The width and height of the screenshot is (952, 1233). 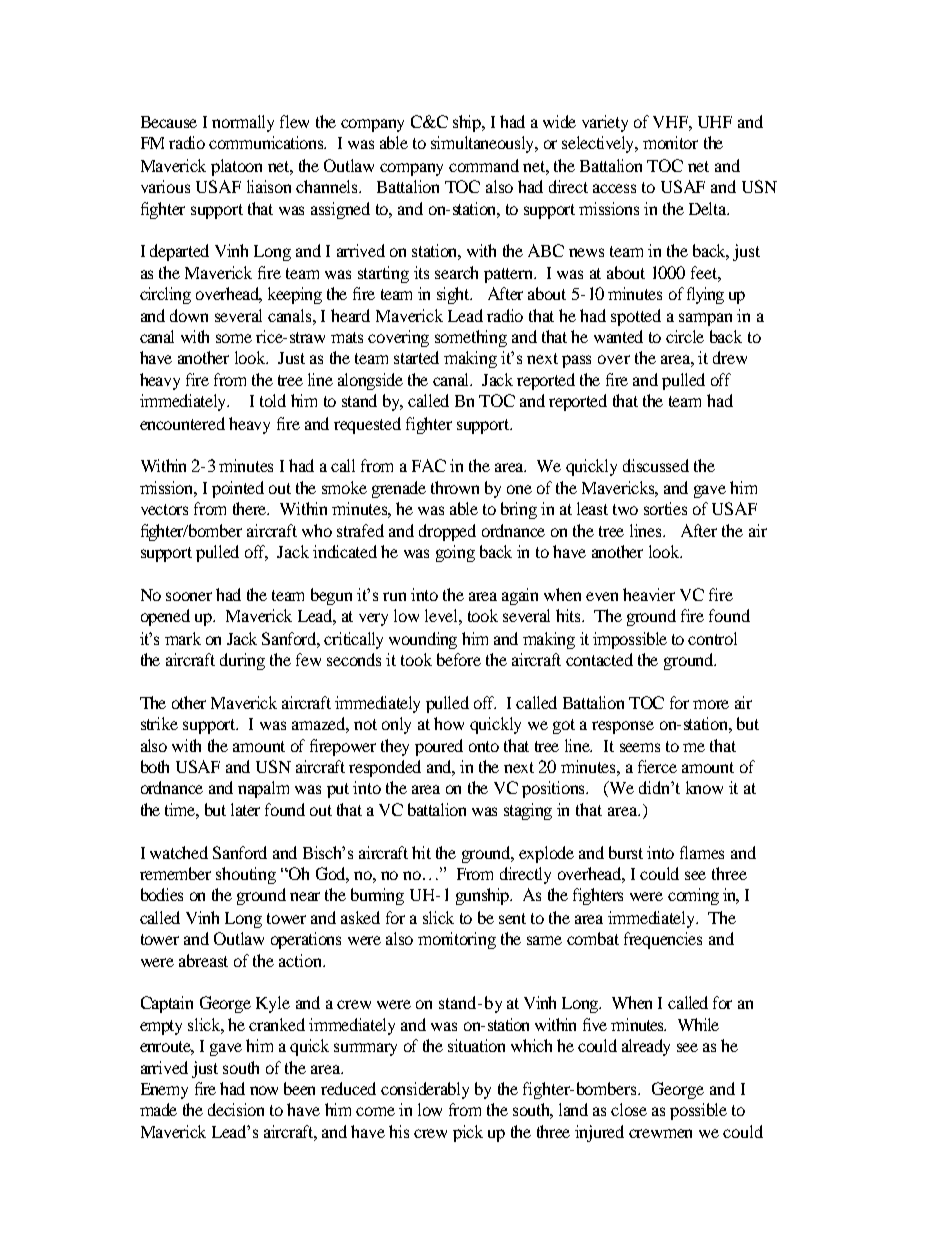 What do you see at coordinates (672, 123) in the screenshot?
I see `VHF` at bounding box center [672, 123].
